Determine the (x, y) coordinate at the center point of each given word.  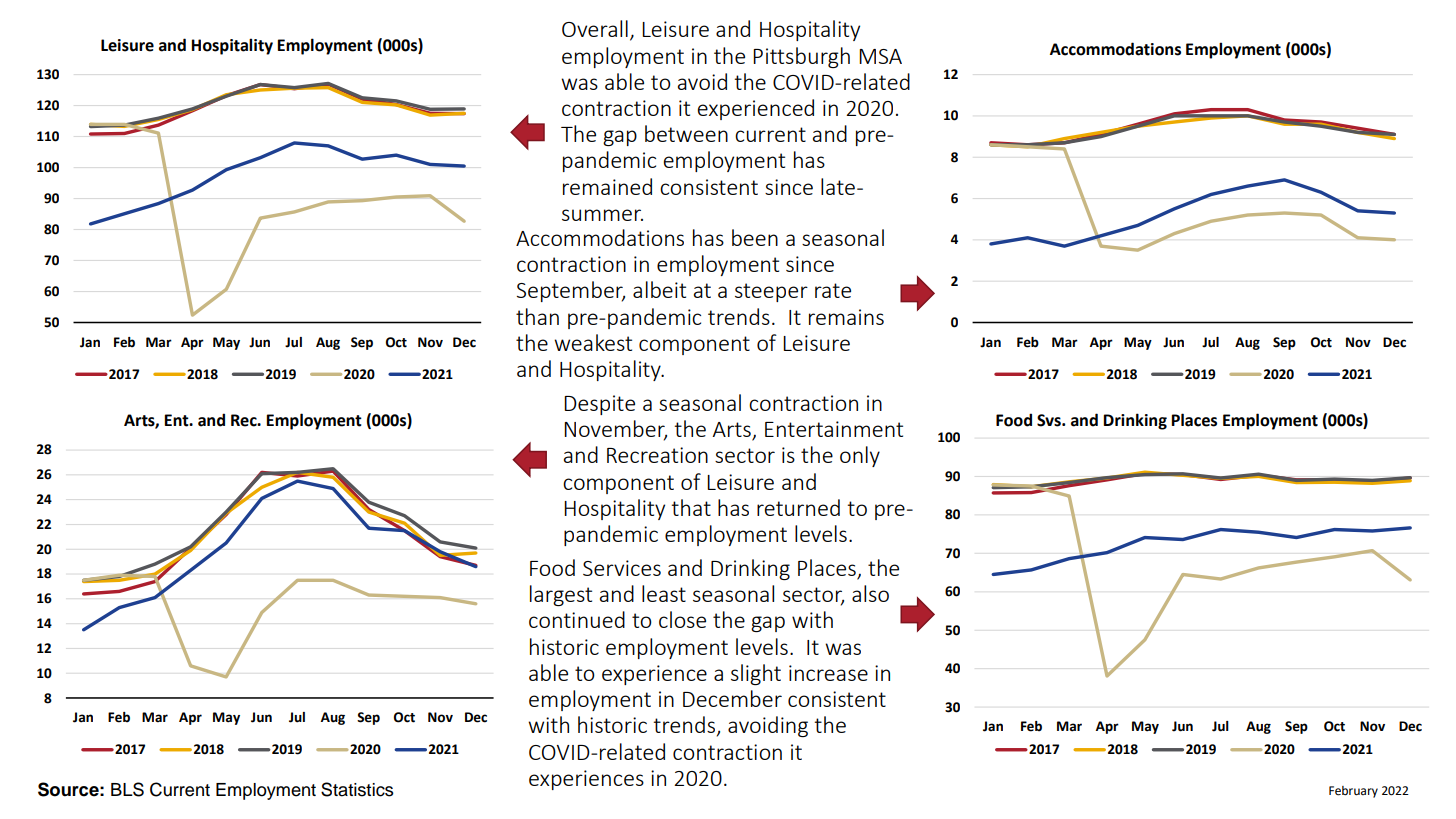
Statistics (357, 789)
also (870, 593)
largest (561, 595)
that (691, 507)
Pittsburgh (801, 57)
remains (846, 317)
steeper (771, 292)
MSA (880, 56)
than (537, 316)
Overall (595, 28)
